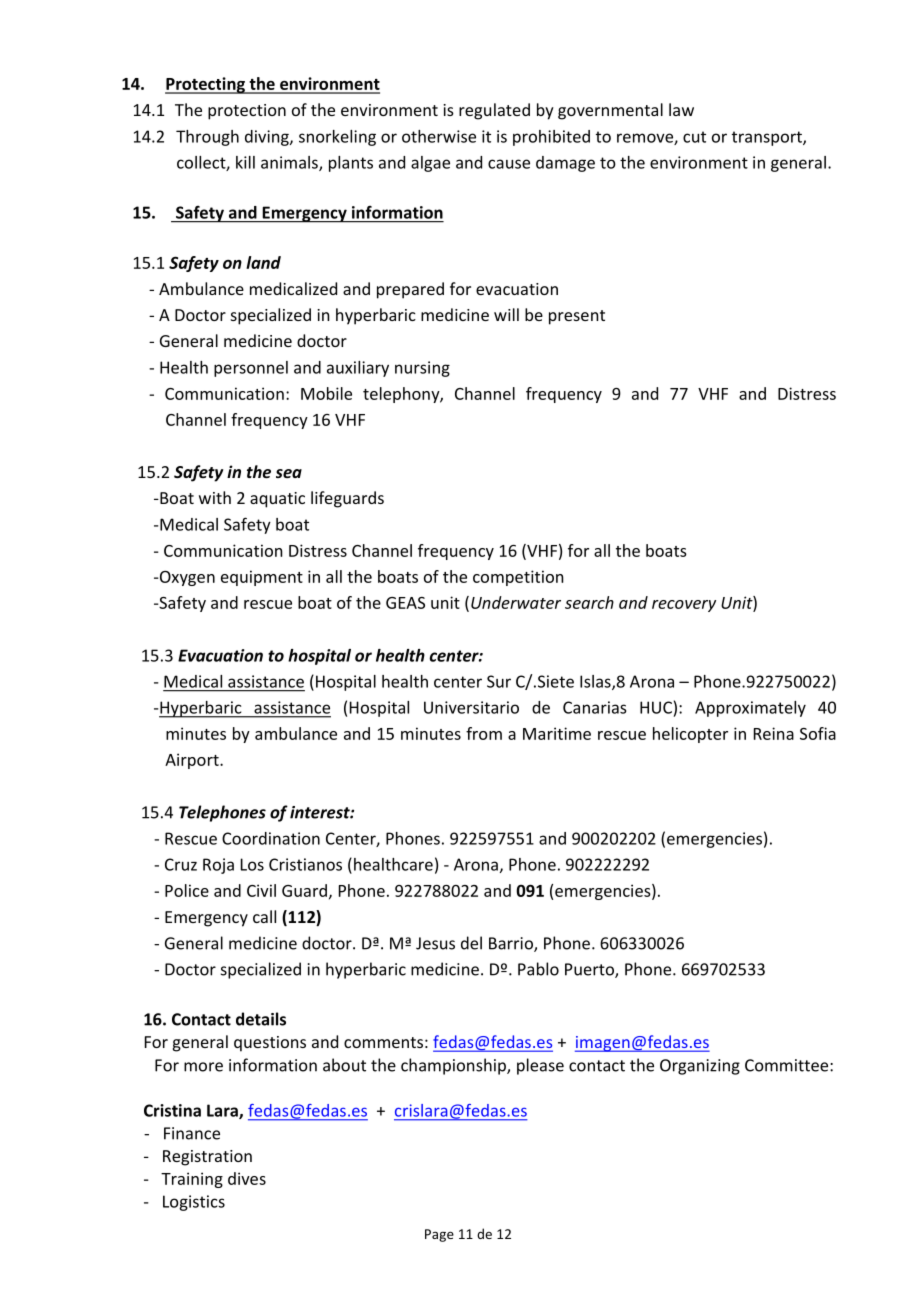 The width and height of the screenshot is (924, 1308). What do you see at coordinates (750, 709) in the screenshot?
I see `Approximately` at bounding box center [750, 709].
